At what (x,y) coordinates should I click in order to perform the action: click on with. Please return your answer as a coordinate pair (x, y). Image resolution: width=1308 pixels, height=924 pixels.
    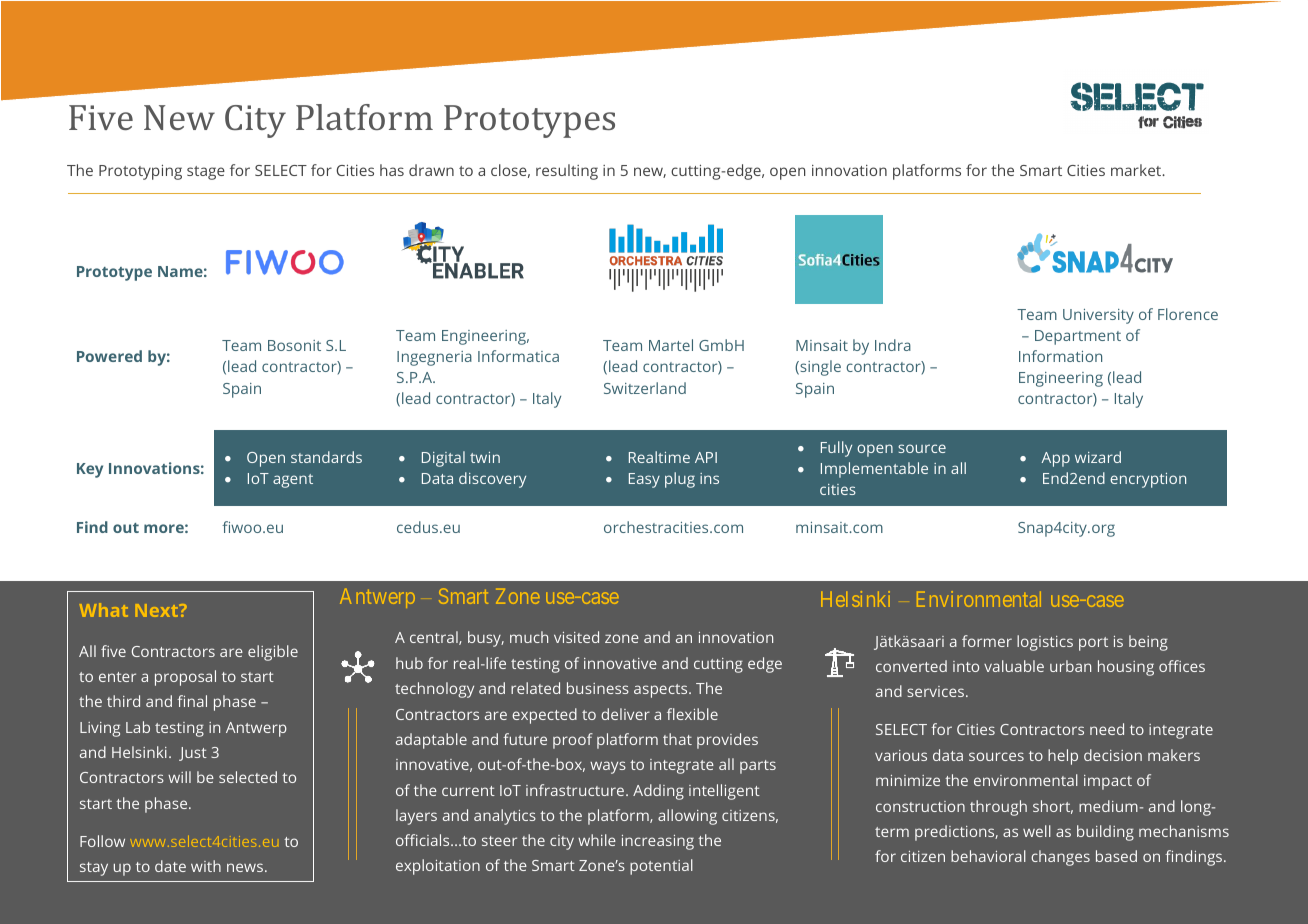
    Looking at the image, I should click on (206, 866).
